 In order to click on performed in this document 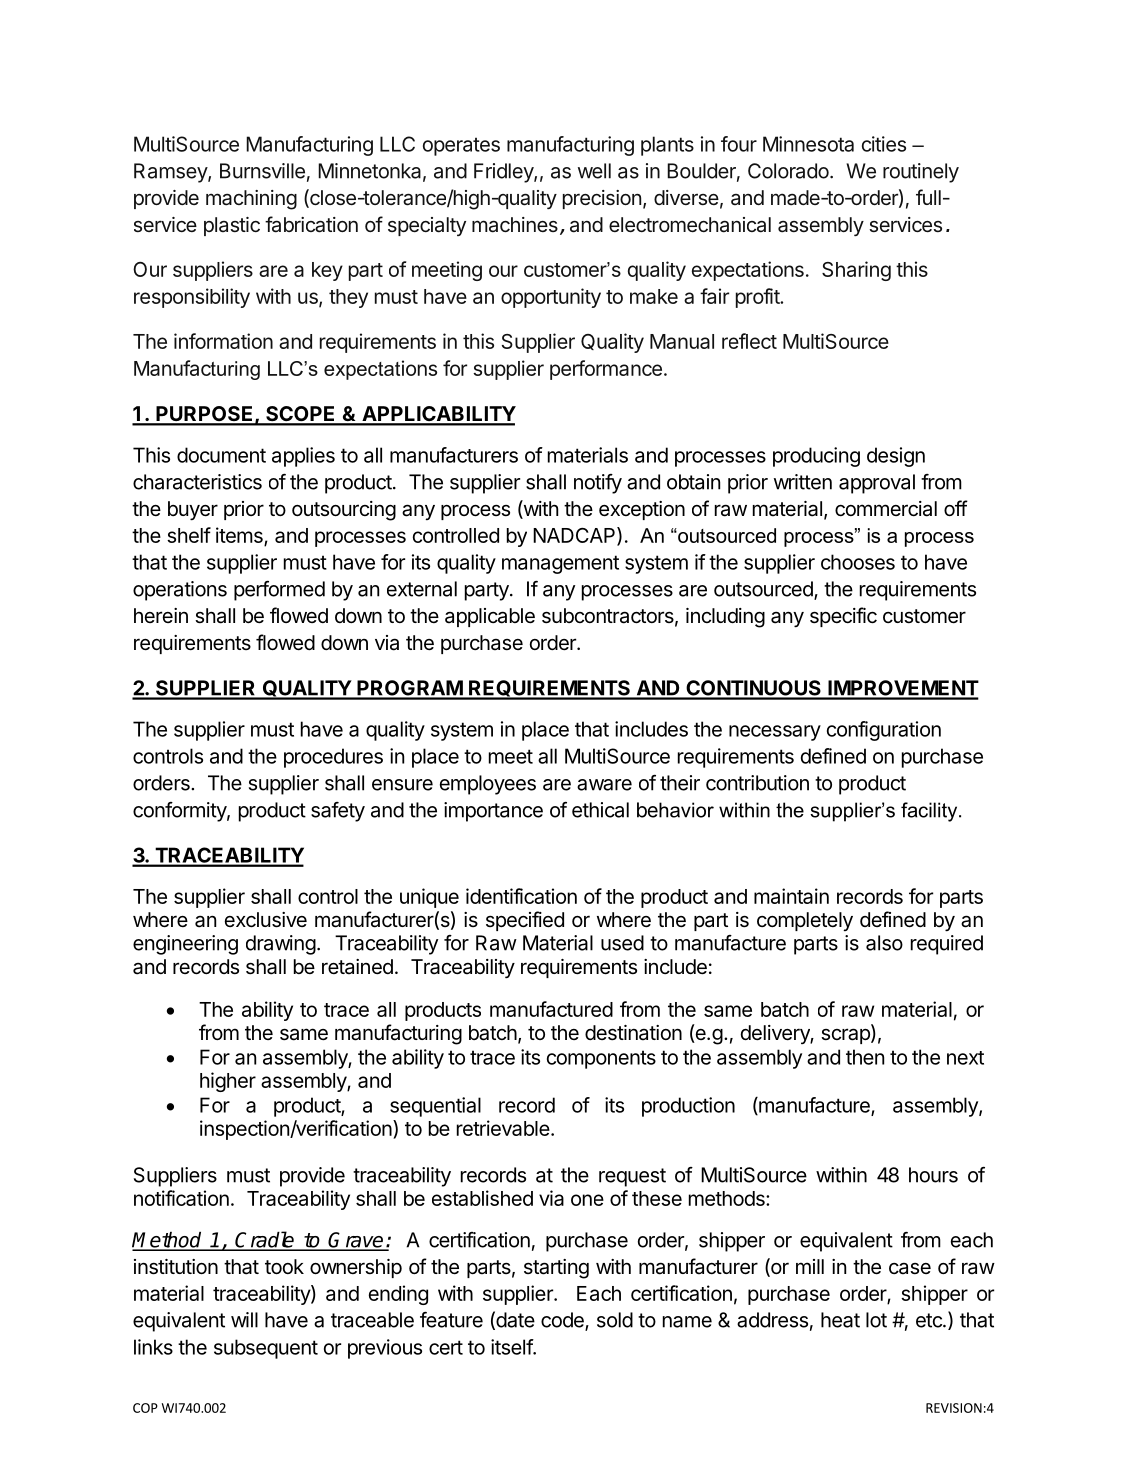, I will do `click(279, 591)`.
